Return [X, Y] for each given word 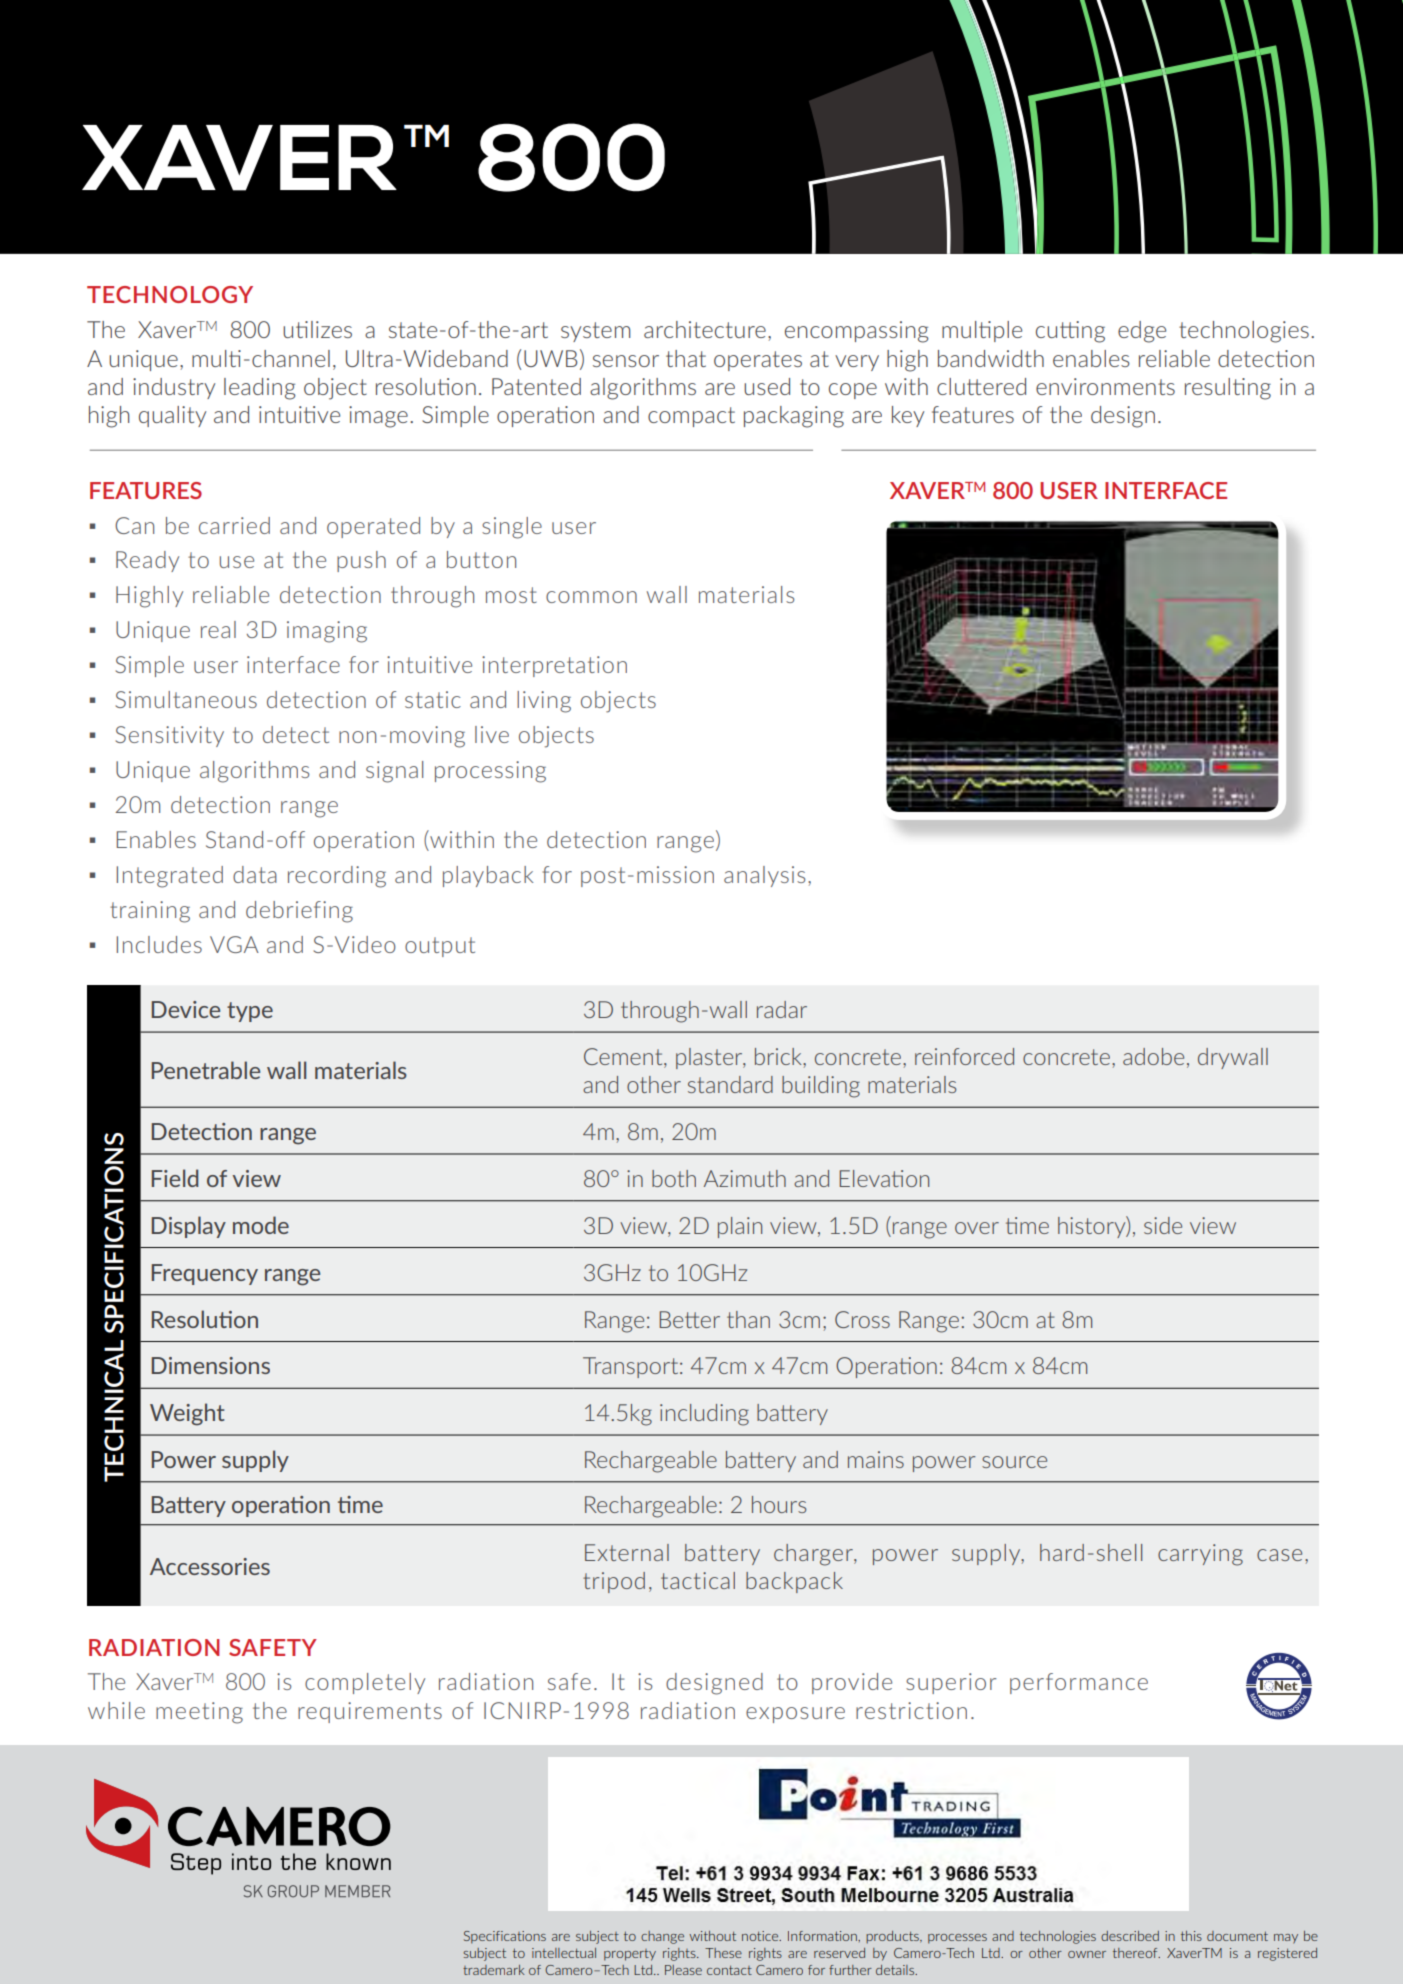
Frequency [205, 1274]
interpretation [554, 666]
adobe [1153, 1056]
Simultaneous [186, 699]
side [1163, 1225]
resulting [1228, 389]
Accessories [210, 1566]
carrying [1200, 1555]
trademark [494, 1970]
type [250, 1012]
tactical [698, 1580]
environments [1105, 386]
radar [782, 1009]
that [686, 358]
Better [690, 1319]
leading [260, 389]
